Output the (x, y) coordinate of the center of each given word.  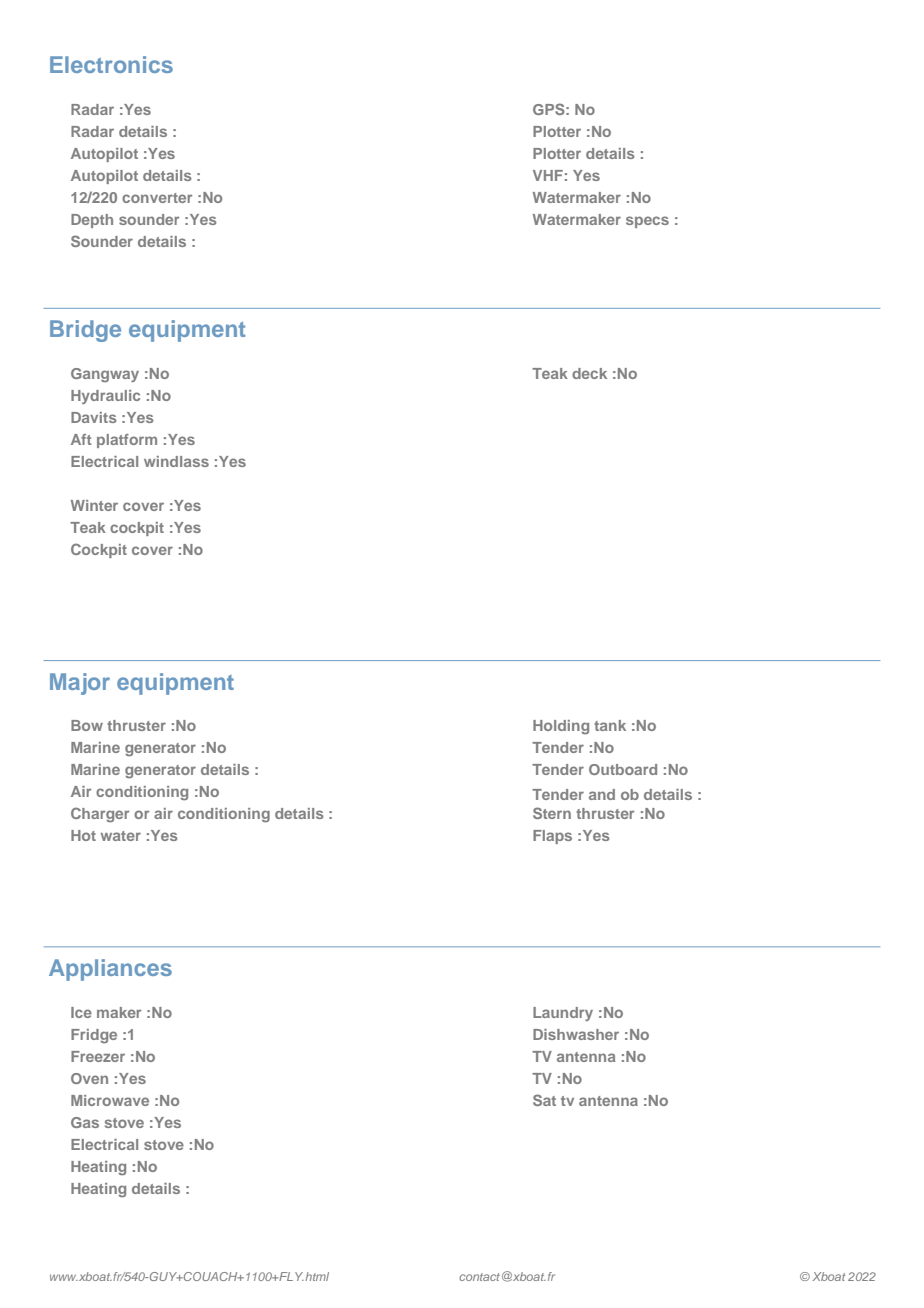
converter (157, 198)
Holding (561, 727)
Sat (544, 1100)
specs (647, 222)
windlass (176, 461)
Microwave (110, 1100)
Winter (94, 505)
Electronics (111, 64)
